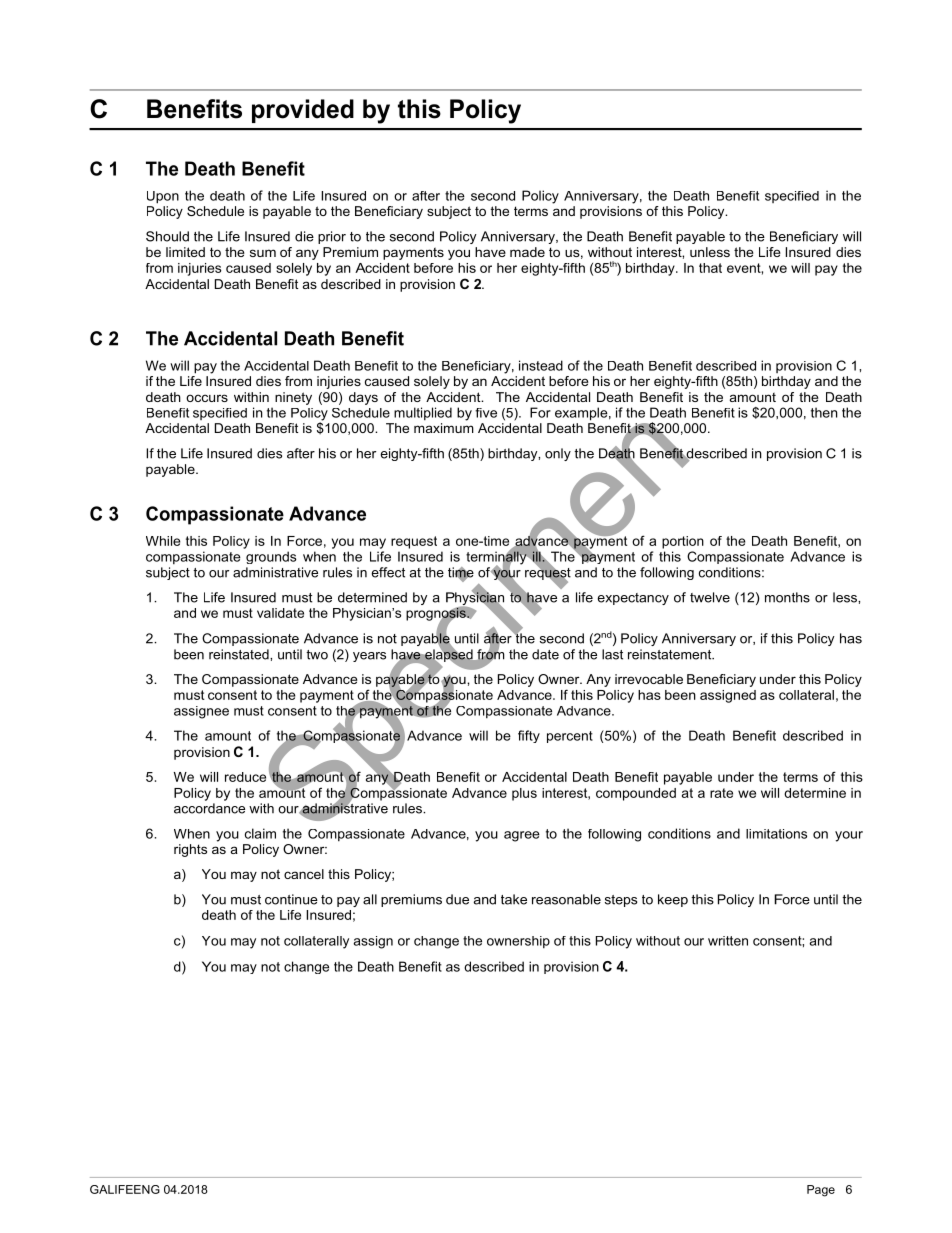 Image resolution: width=952 pixels, height=1233 pixels. What do you see at coordinates (303, 111) in the screenshot?
I see `provided` at bounding box center [303, 111].
